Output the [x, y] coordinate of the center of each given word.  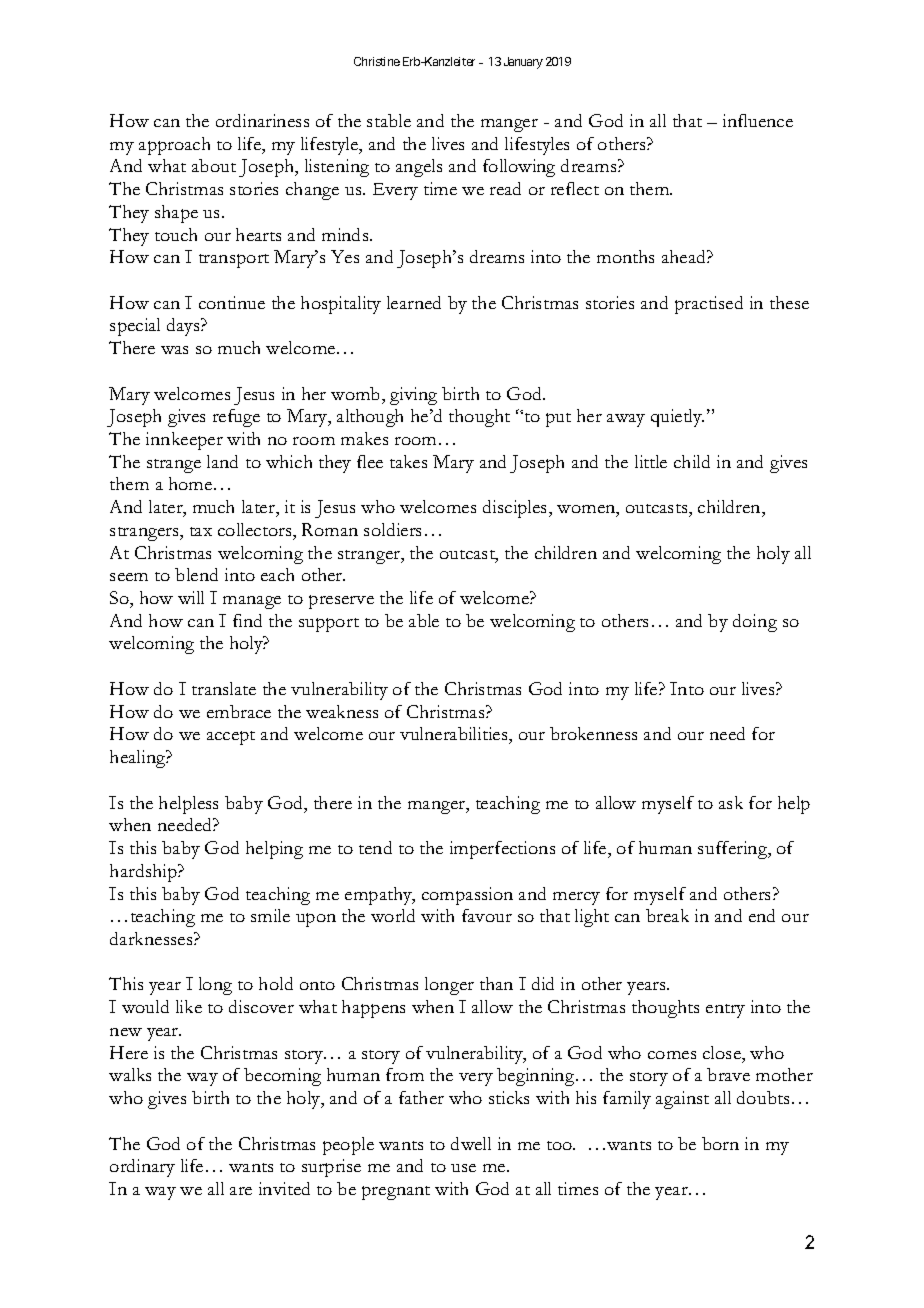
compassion [467, 896]
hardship [144, 873]
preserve [341, 602]
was [174, 350]
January [523, 63]
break [667, 915]
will [191, 597]
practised [709, 305]
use [463, 1168]
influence [758, 120]
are [241, 1191]
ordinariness [262, 120]
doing [755, 623]
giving [413, 396]
